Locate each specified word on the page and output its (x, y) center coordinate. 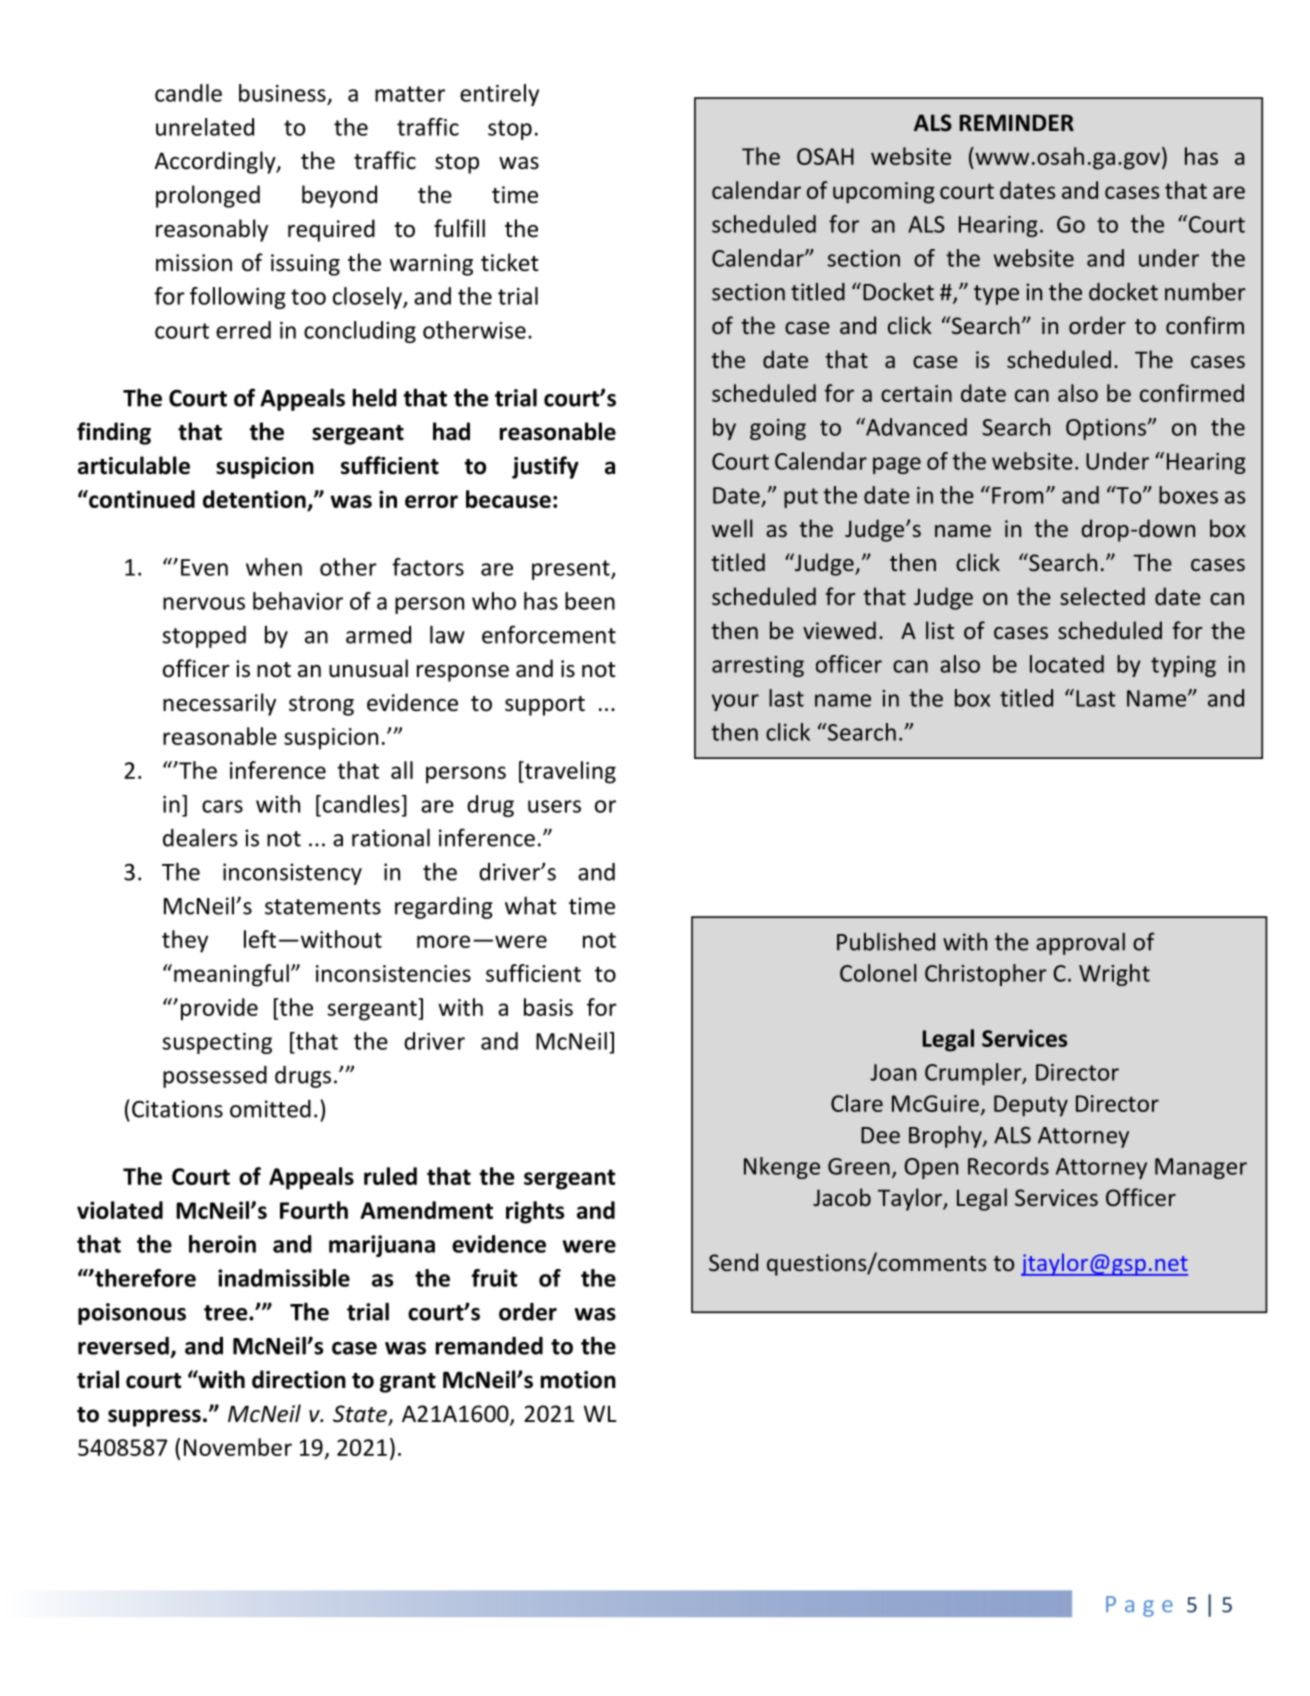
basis (548, 1007)
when (274, 567)
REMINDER (1016, 122)
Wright (1114, 975)
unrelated (205, 127)
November (238, 1447)
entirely (499, 95)
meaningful (231, 975)
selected (1102, 596)
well (732, 528)
